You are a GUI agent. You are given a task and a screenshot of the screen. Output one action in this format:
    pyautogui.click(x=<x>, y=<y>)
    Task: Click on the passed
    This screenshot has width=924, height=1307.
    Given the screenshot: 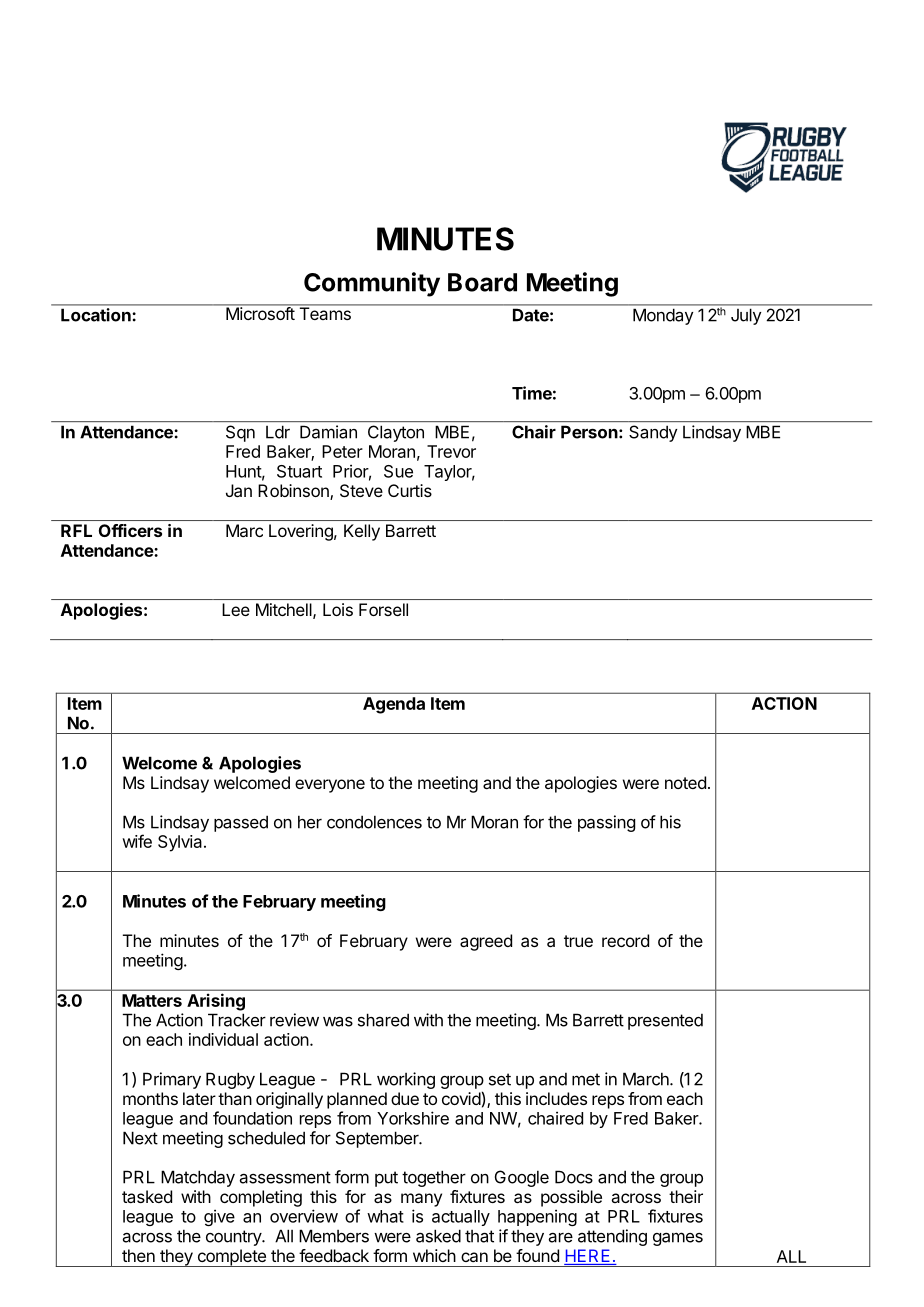 What is the action you would take?
    pyautogui.click(x=241, y=823)
